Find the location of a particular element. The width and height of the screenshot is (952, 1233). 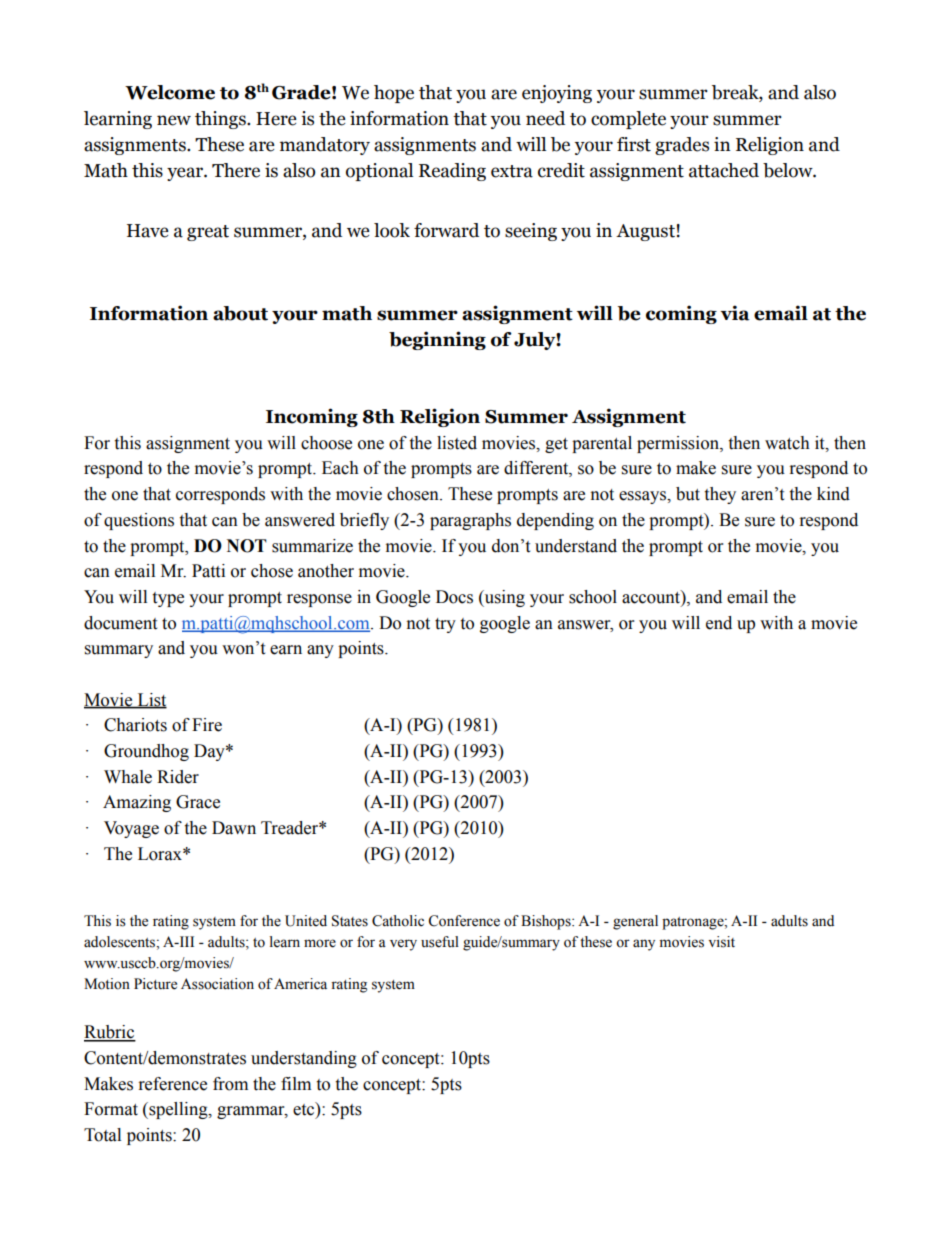

get is located at coordinates (556, 445).
